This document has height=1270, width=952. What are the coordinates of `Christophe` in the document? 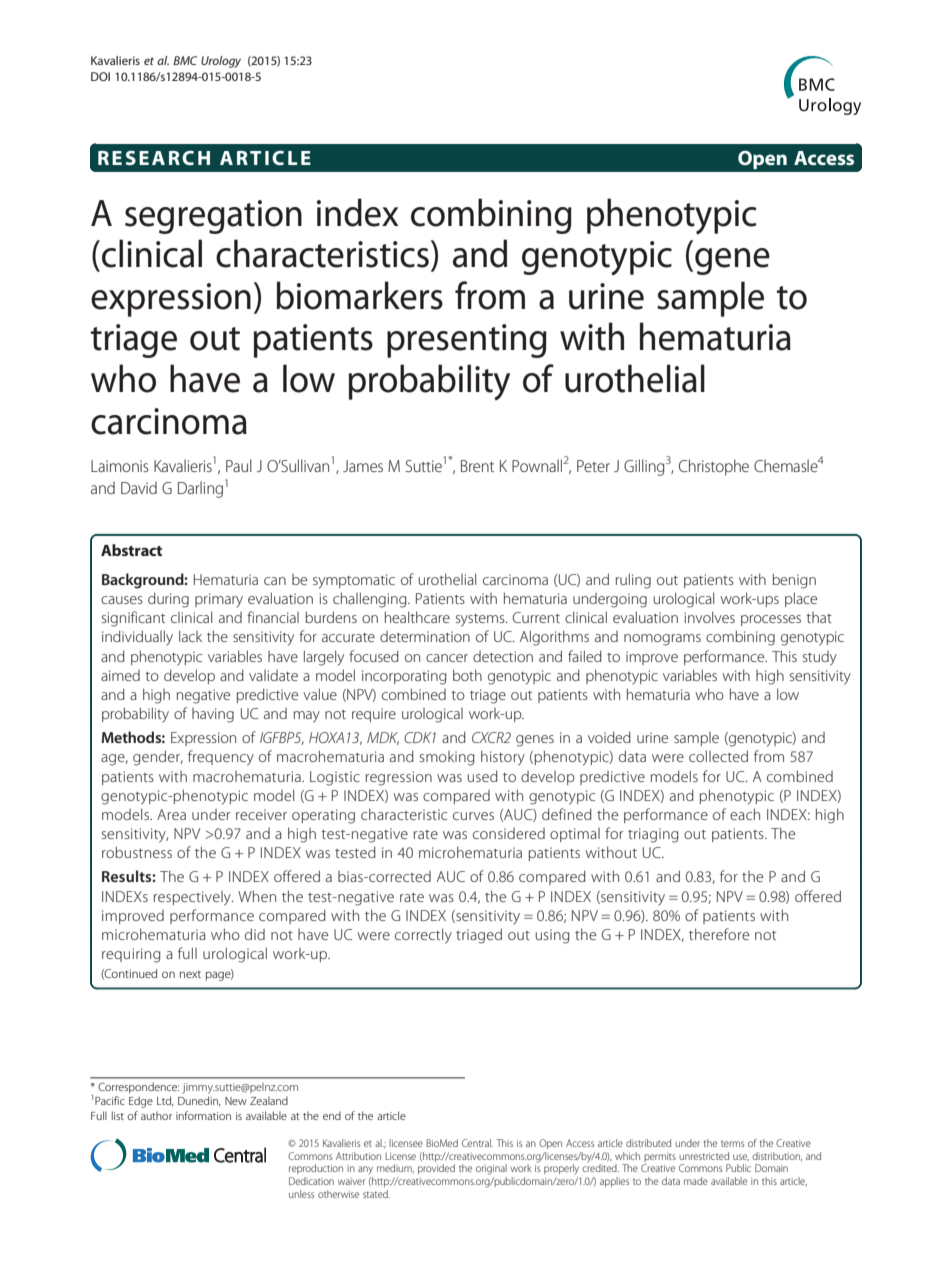 It's located at (714, 467).
